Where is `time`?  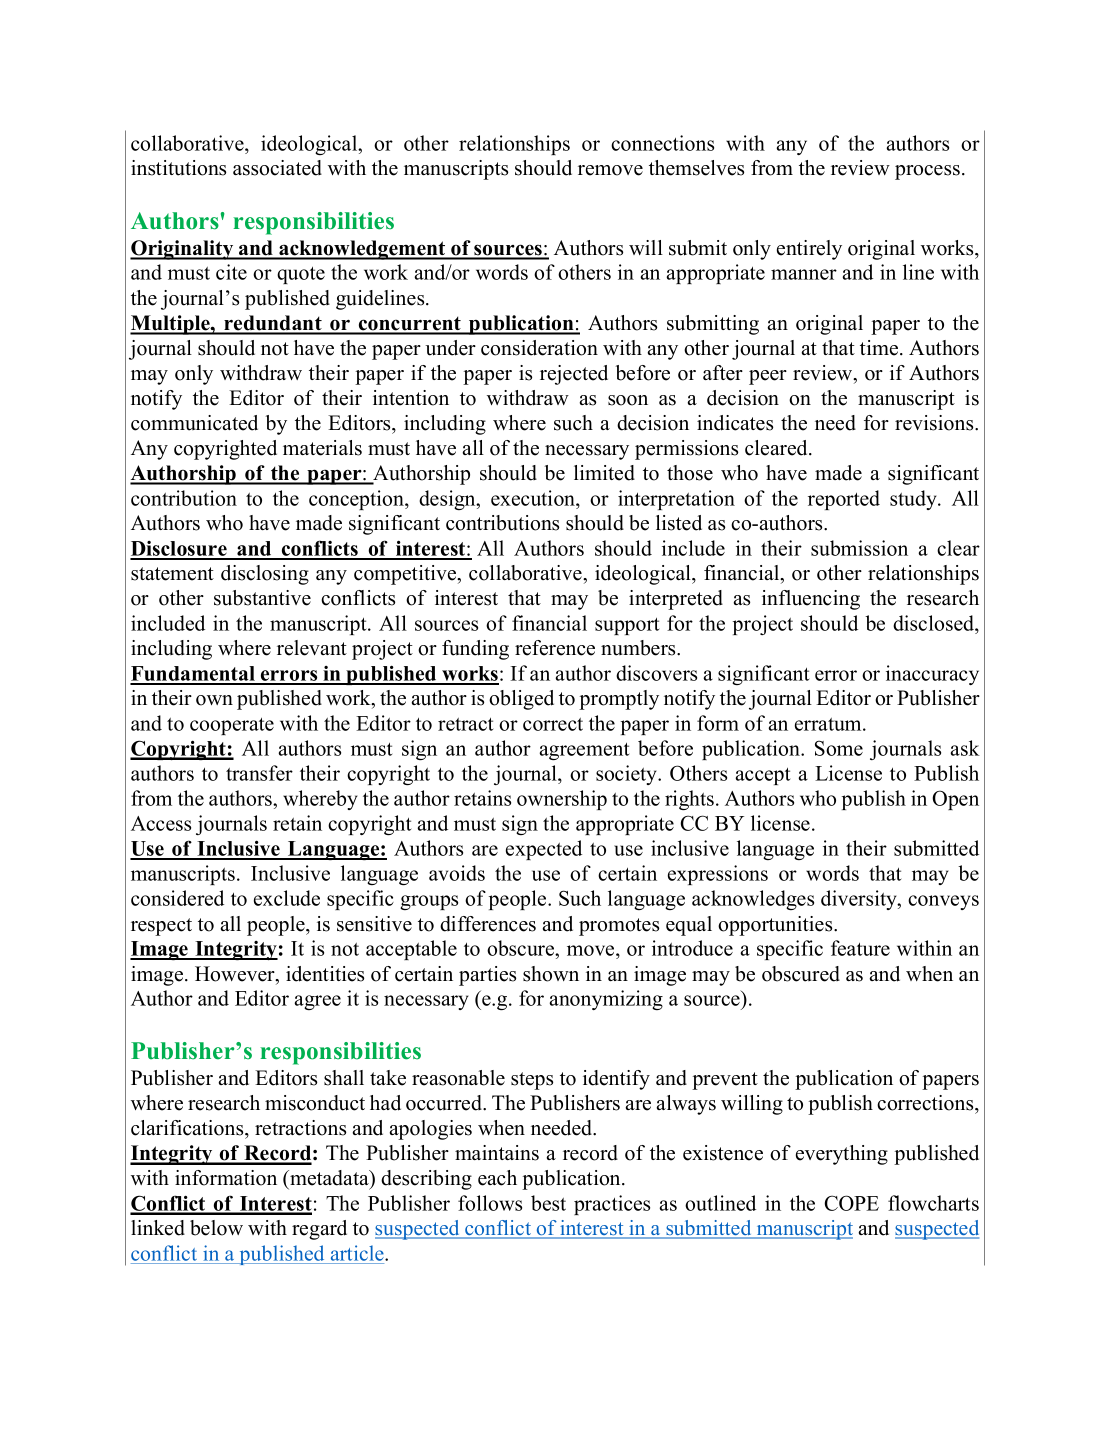
time is located at coordinates (880, 348).
